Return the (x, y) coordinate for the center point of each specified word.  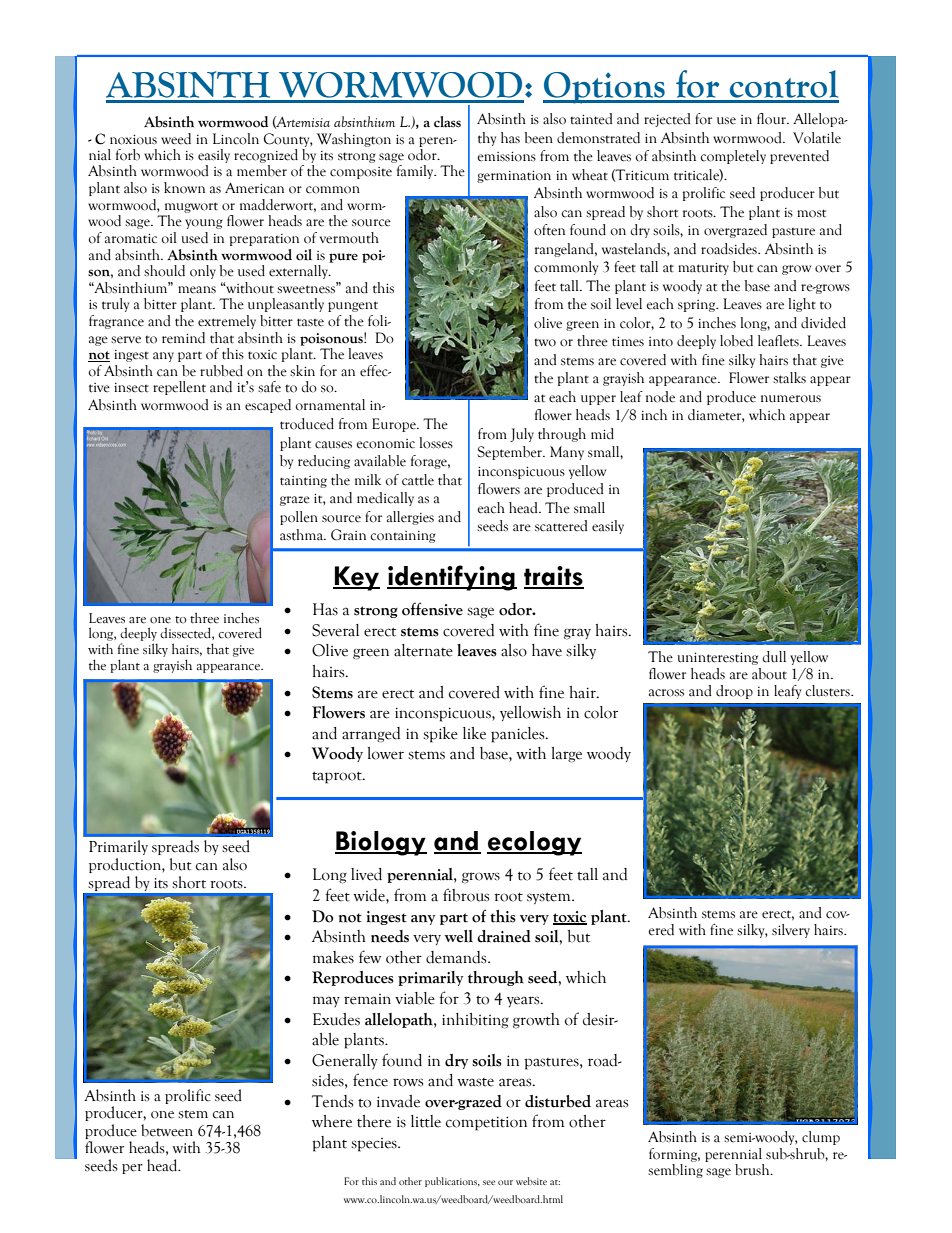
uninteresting (717, 658)
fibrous (466, 895)
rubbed (221, 371)
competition (486, 1123)
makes (333, 957)
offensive (432, 609)
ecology (534, 843)
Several (335, 630)
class (447, 122)
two (545, 343)
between (167, 1130)
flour (773, 119)
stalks (789, 378)
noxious (133, 140)
